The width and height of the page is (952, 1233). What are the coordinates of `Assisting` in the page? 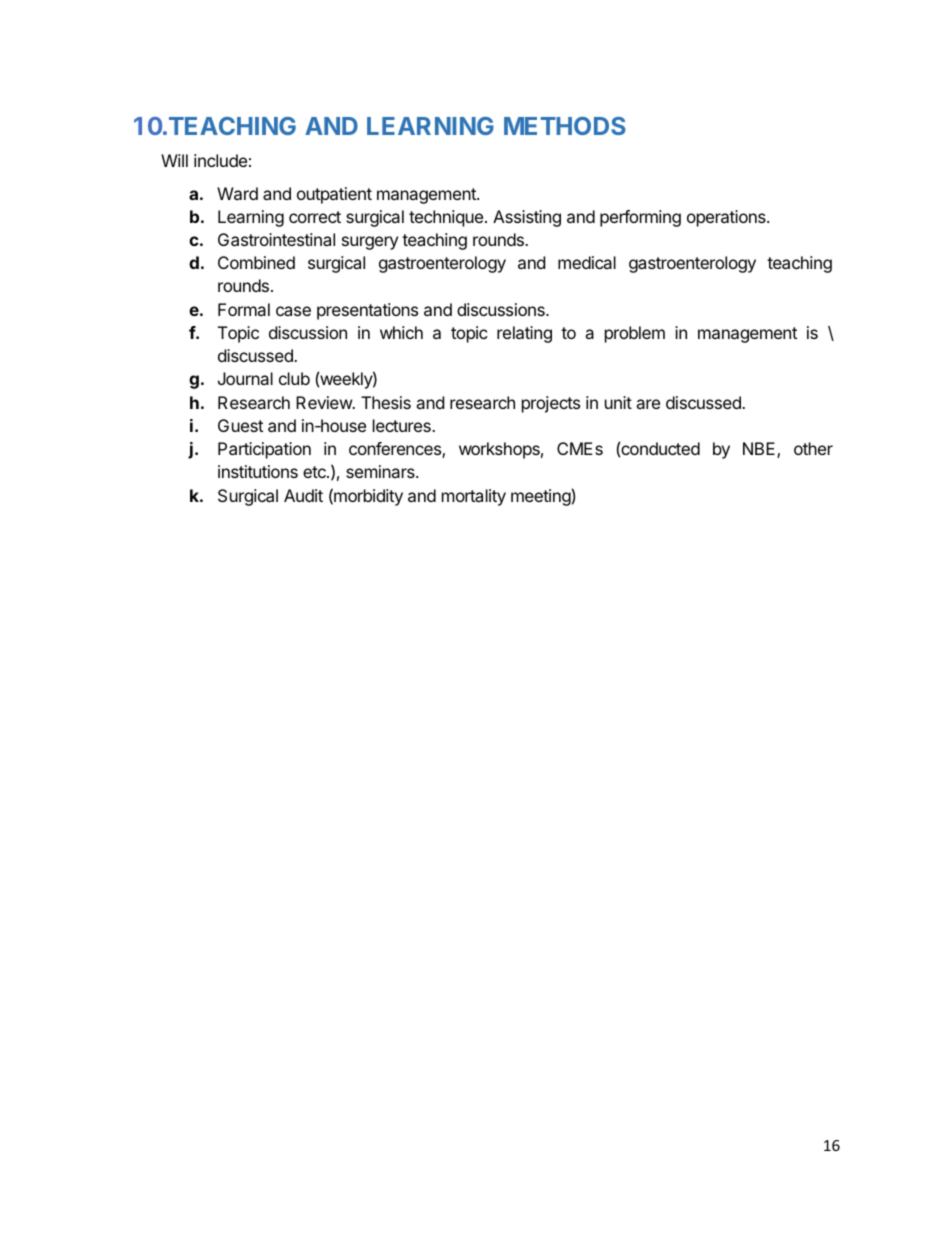 It's located at (527, 218).
